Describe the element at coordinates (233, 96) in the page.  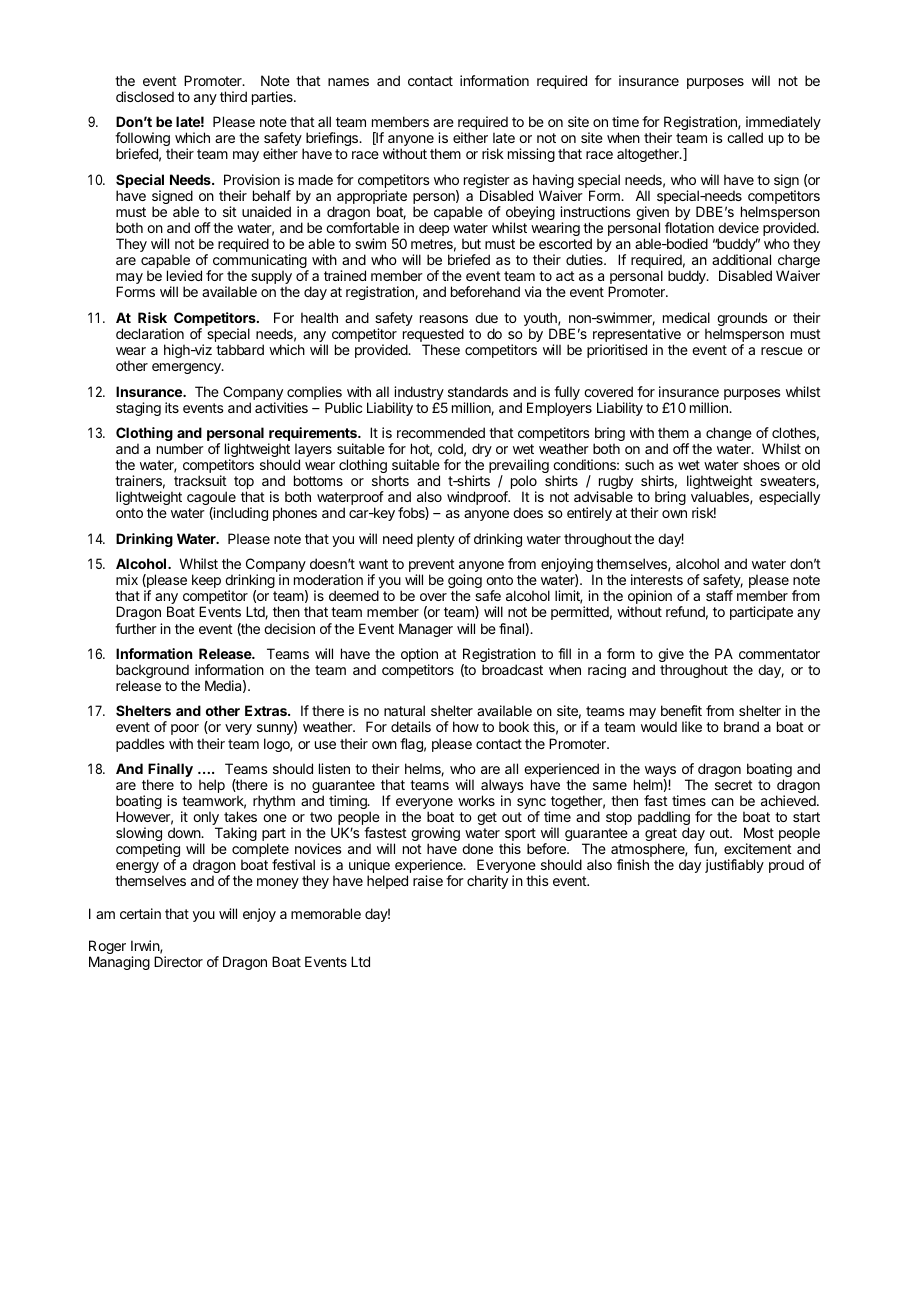
I see `third` at that location.
